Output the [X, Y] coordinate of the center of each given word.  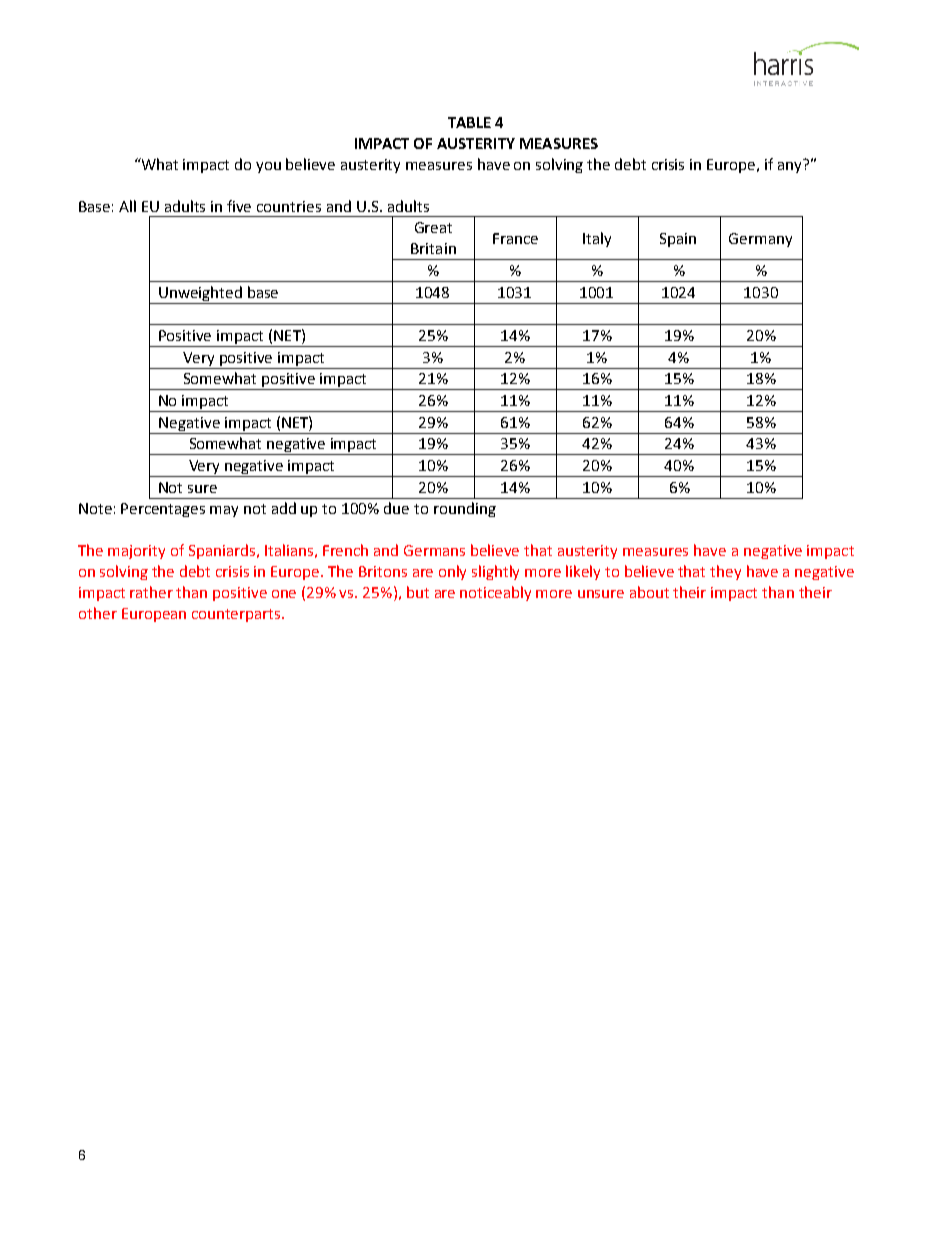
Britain [433, 248]
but [418, 592]
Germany [760, 240]
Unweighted [200, 293]
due [396, 508]
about [649, 592]
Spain [678, 240]
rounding [465, 509]
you [268, 167]
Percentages [163, 510]
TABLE [469, 122]
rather [151, 592]
